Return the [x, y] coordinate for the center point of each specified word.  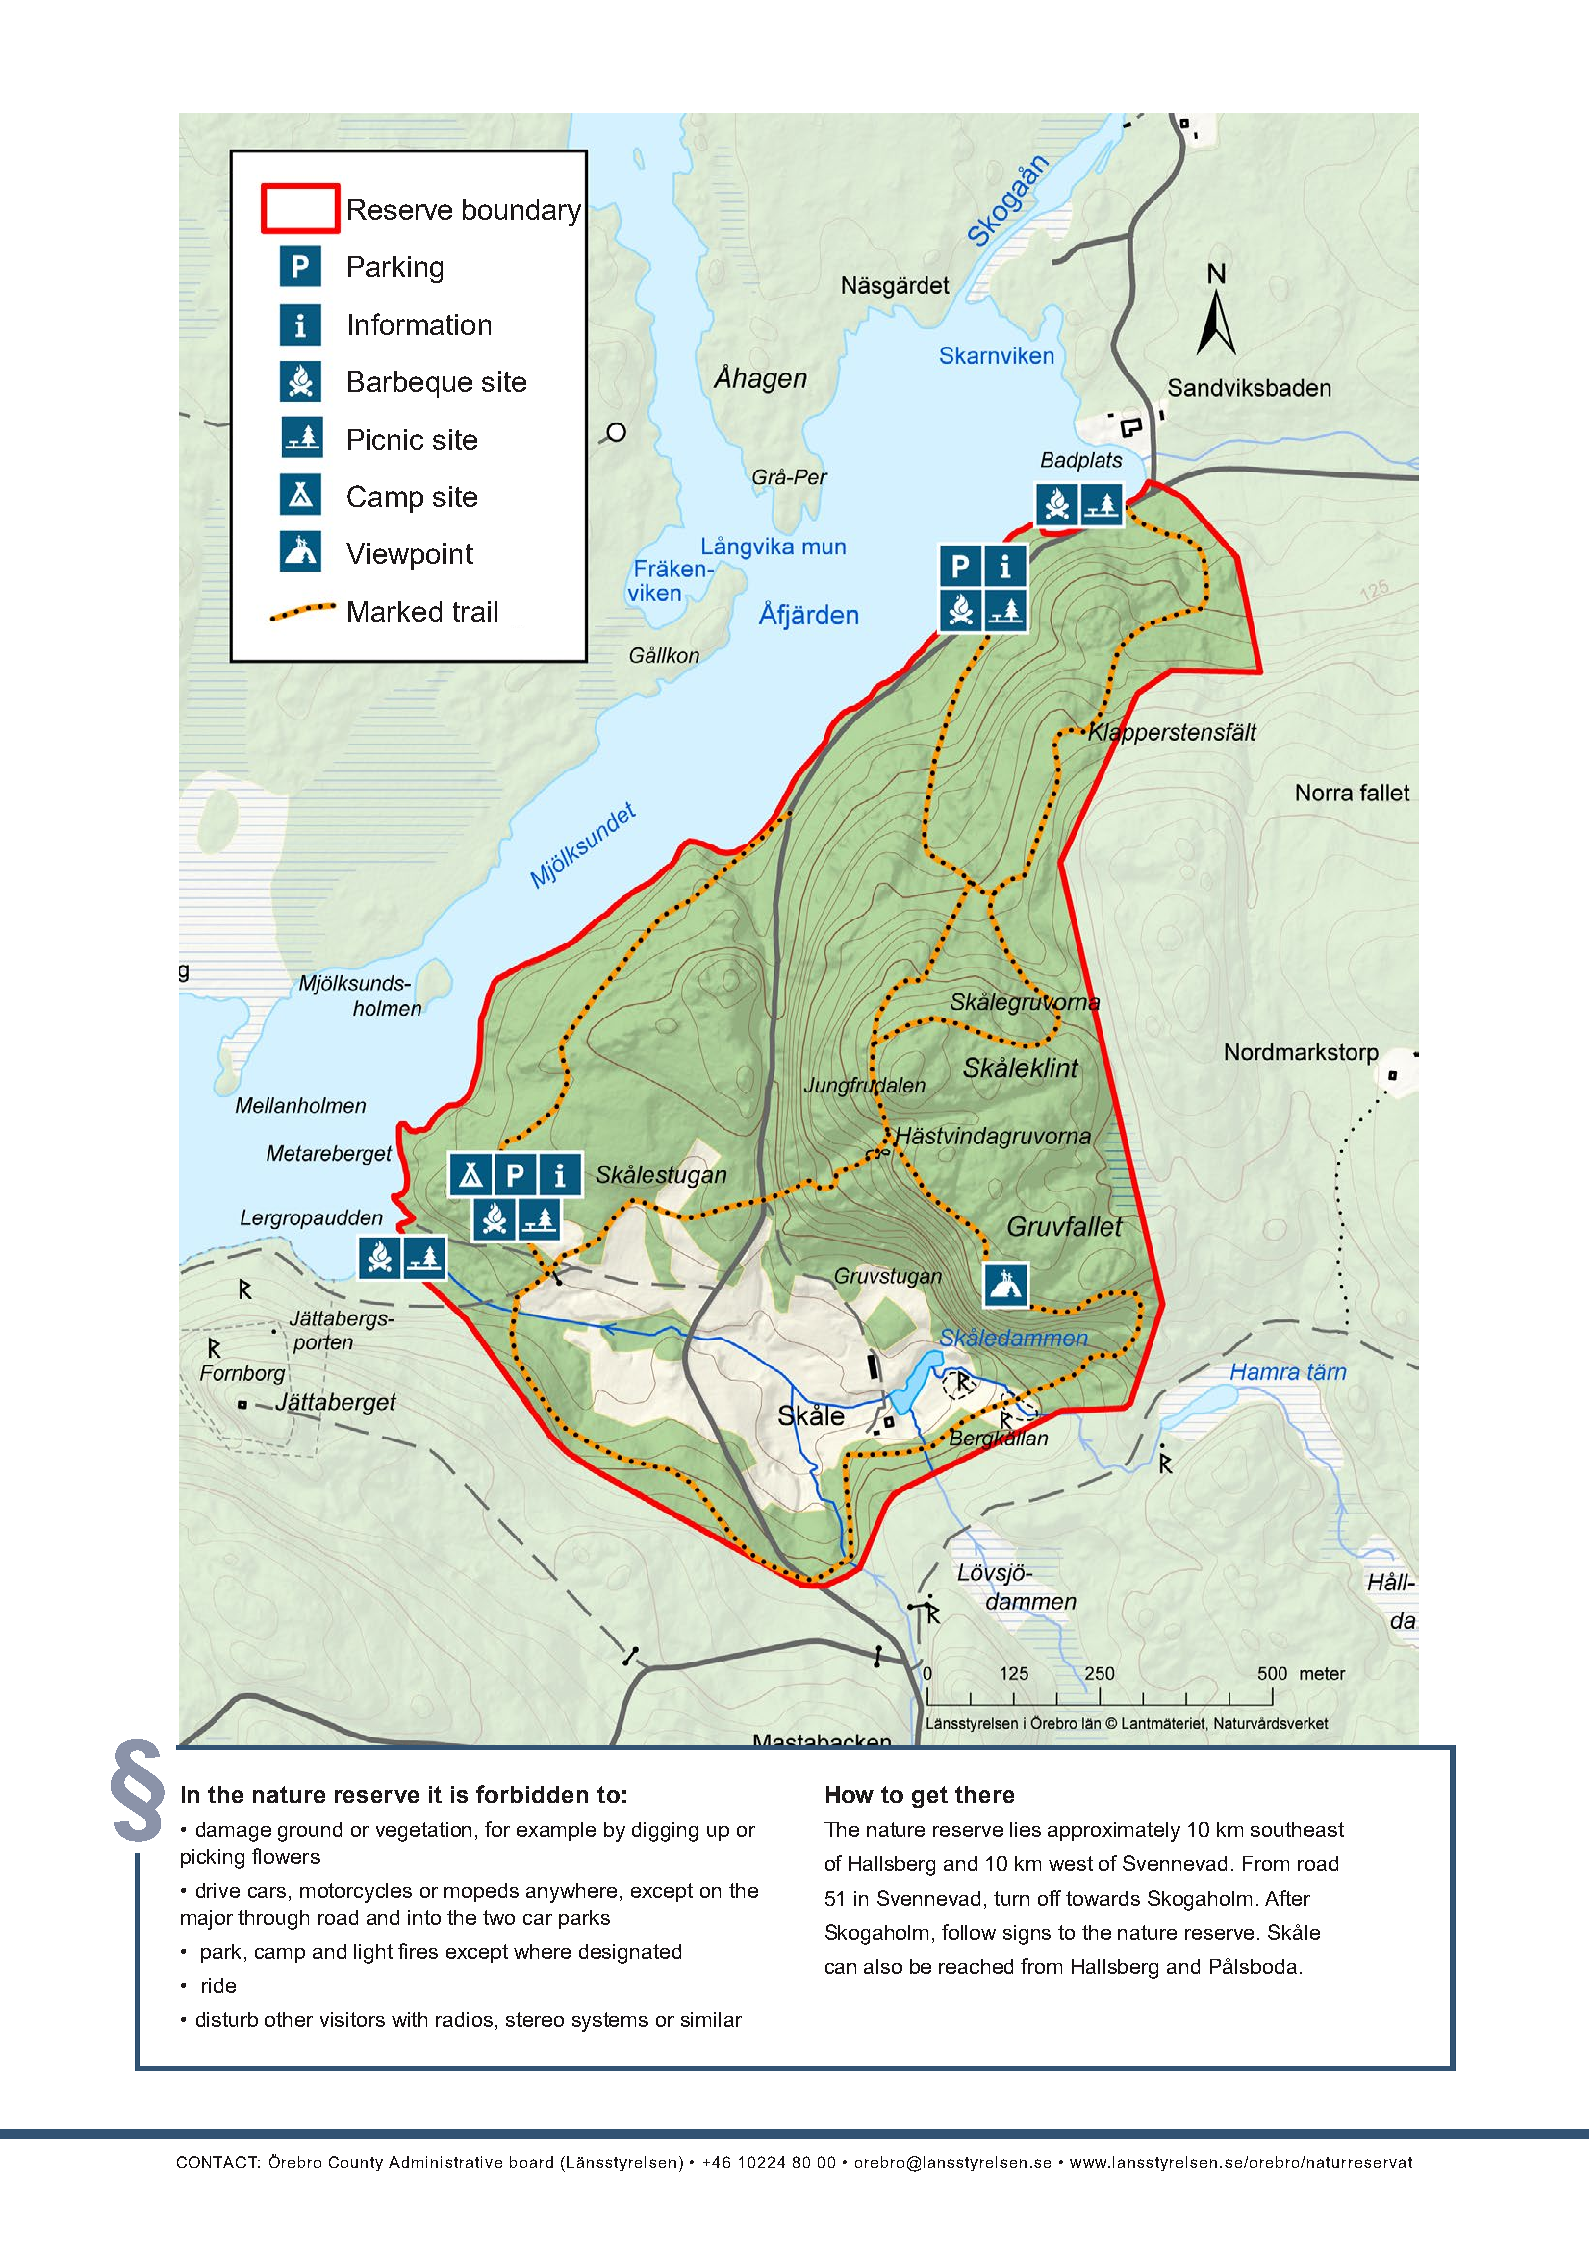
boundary [522, 212]
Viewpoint [409, 556]
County [356, 2163]
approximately [1114, 1832]
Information [420, 324]
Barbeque [410, 384]
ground [310, 1832]
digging [665, 1832]
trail [475, 611]
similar [711, 2019]
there [984, 1794]
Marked [395, 611]
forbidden [532, 1794]
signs [1027, 1935]
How [850, 1794]
